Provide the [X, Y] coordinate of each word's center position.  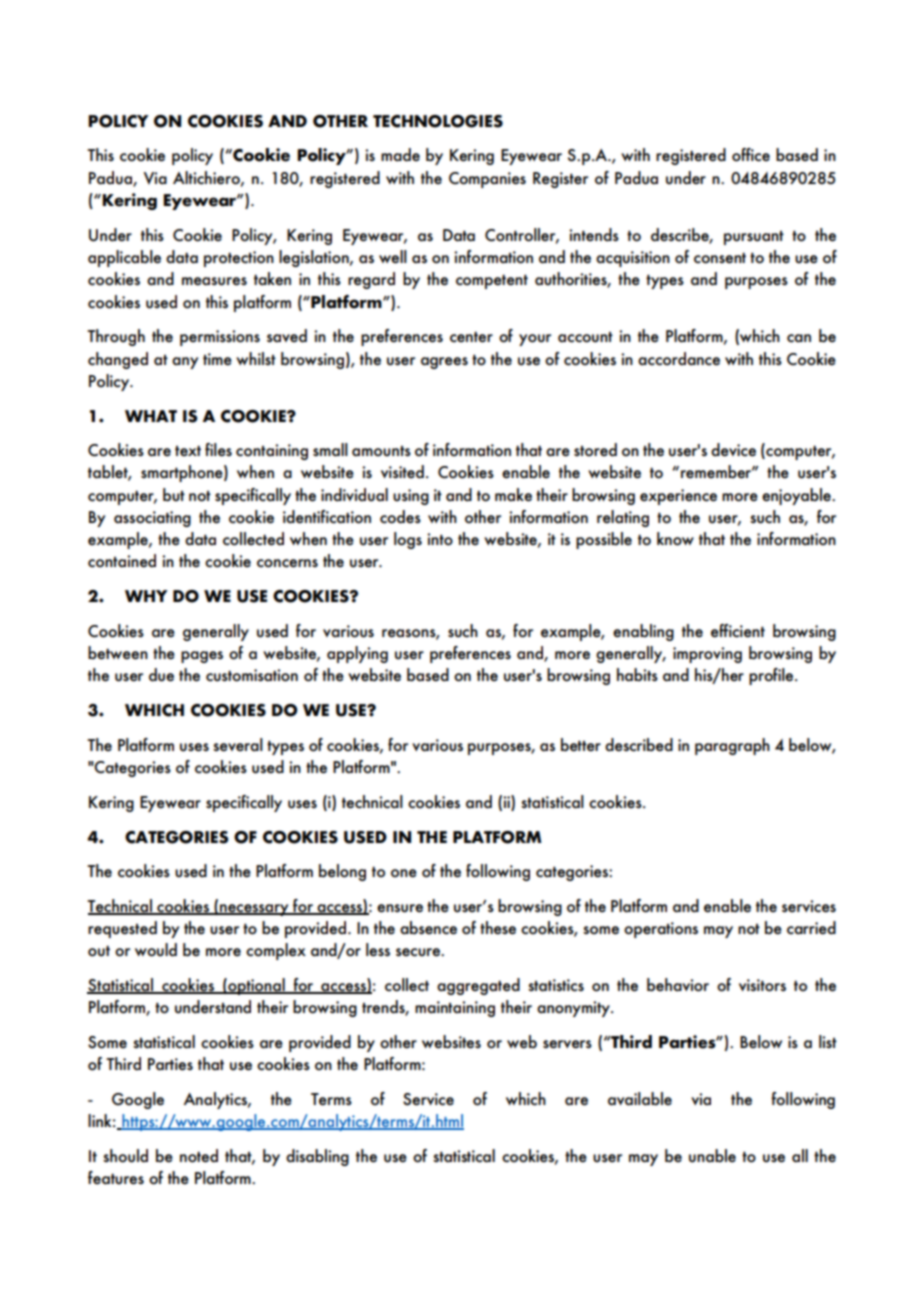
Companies [487, 180]
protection [239, 259]
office [751, 155]
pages [202, 657]
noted [199, 1156]
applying [357, 654]
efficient [738, 631]
